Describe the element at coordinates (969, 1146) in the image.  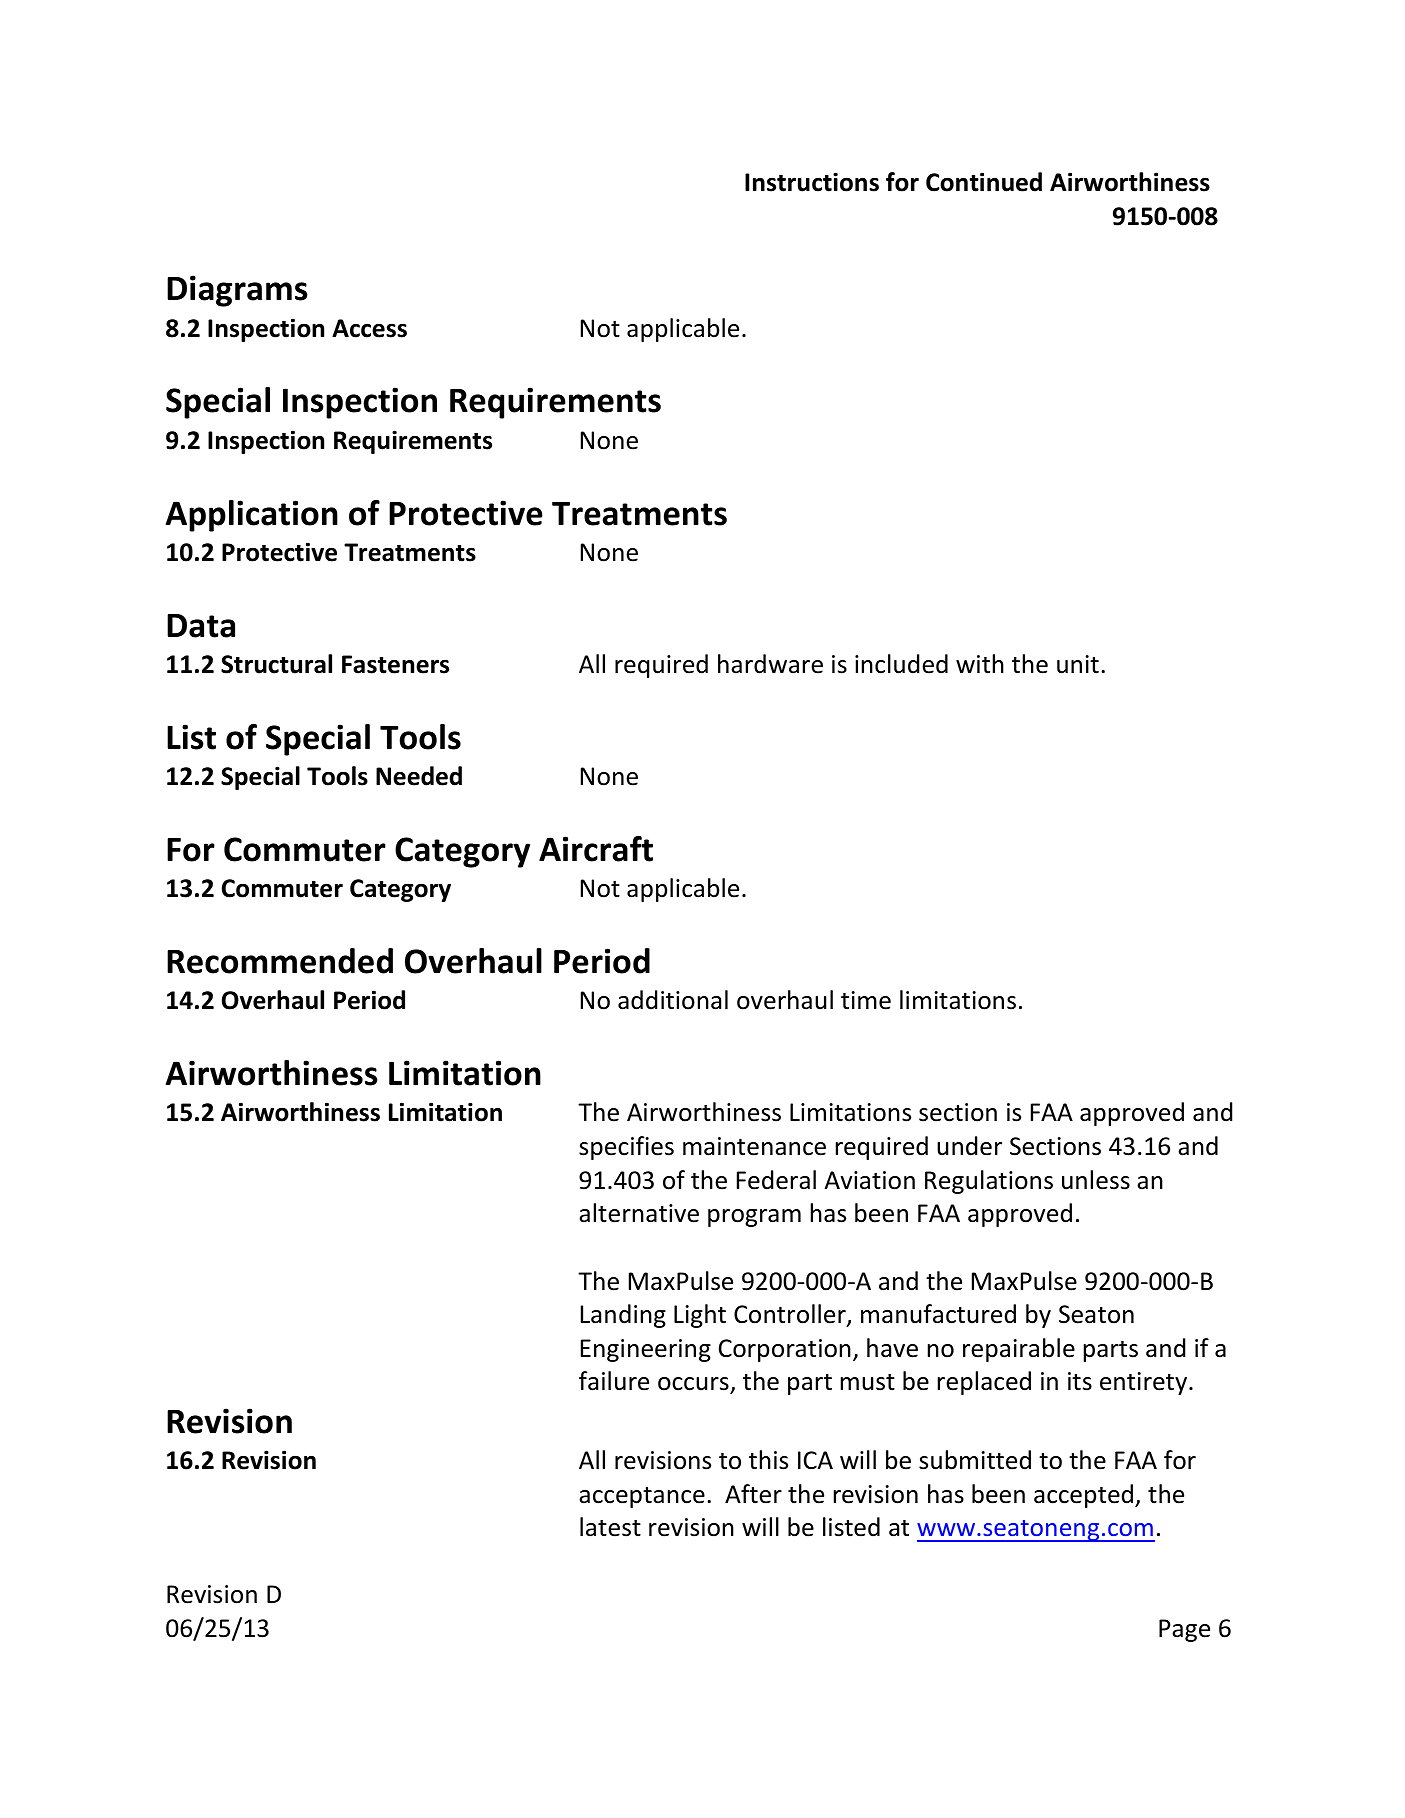
I see `under` at that location.
